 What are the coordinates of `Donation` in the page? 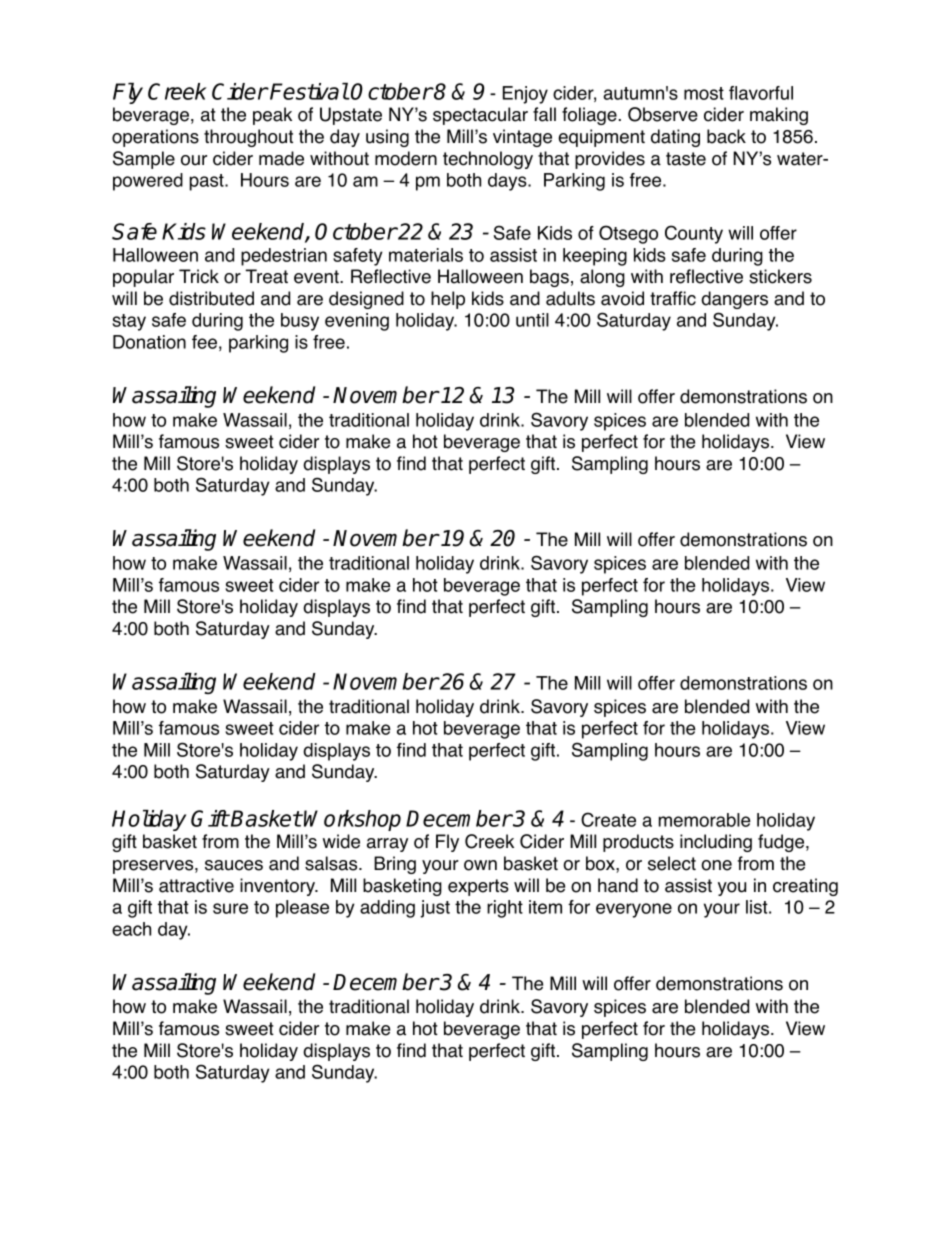 It's located at (149, 342).
